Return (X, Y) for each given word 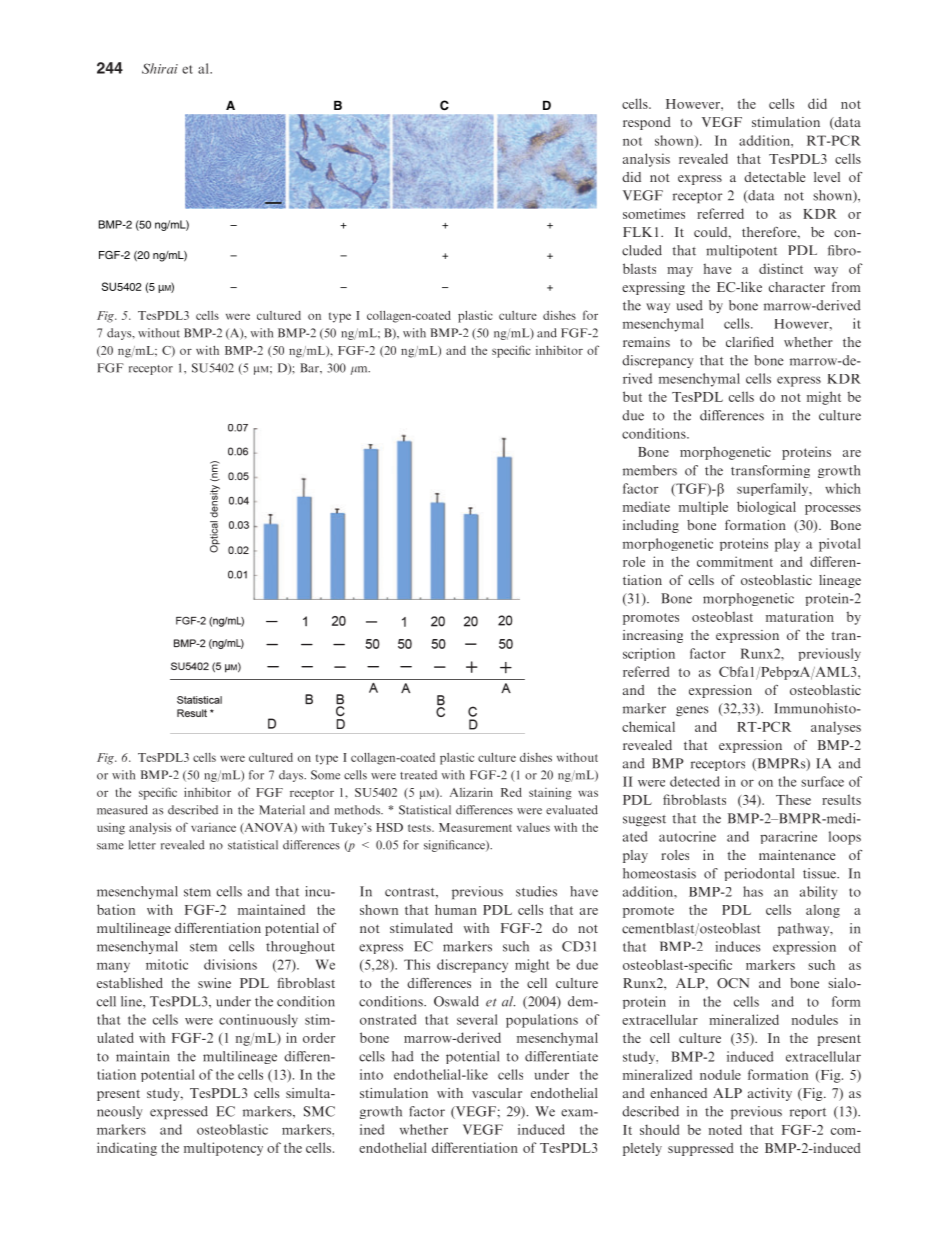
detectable (775, 177)
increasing (653, 636)
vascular (497, 1093)
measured (122, 810)
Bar (310, 368)
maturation (800, 616)
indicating (127, 1149)
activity (770, 1094)
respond (647, 123)
